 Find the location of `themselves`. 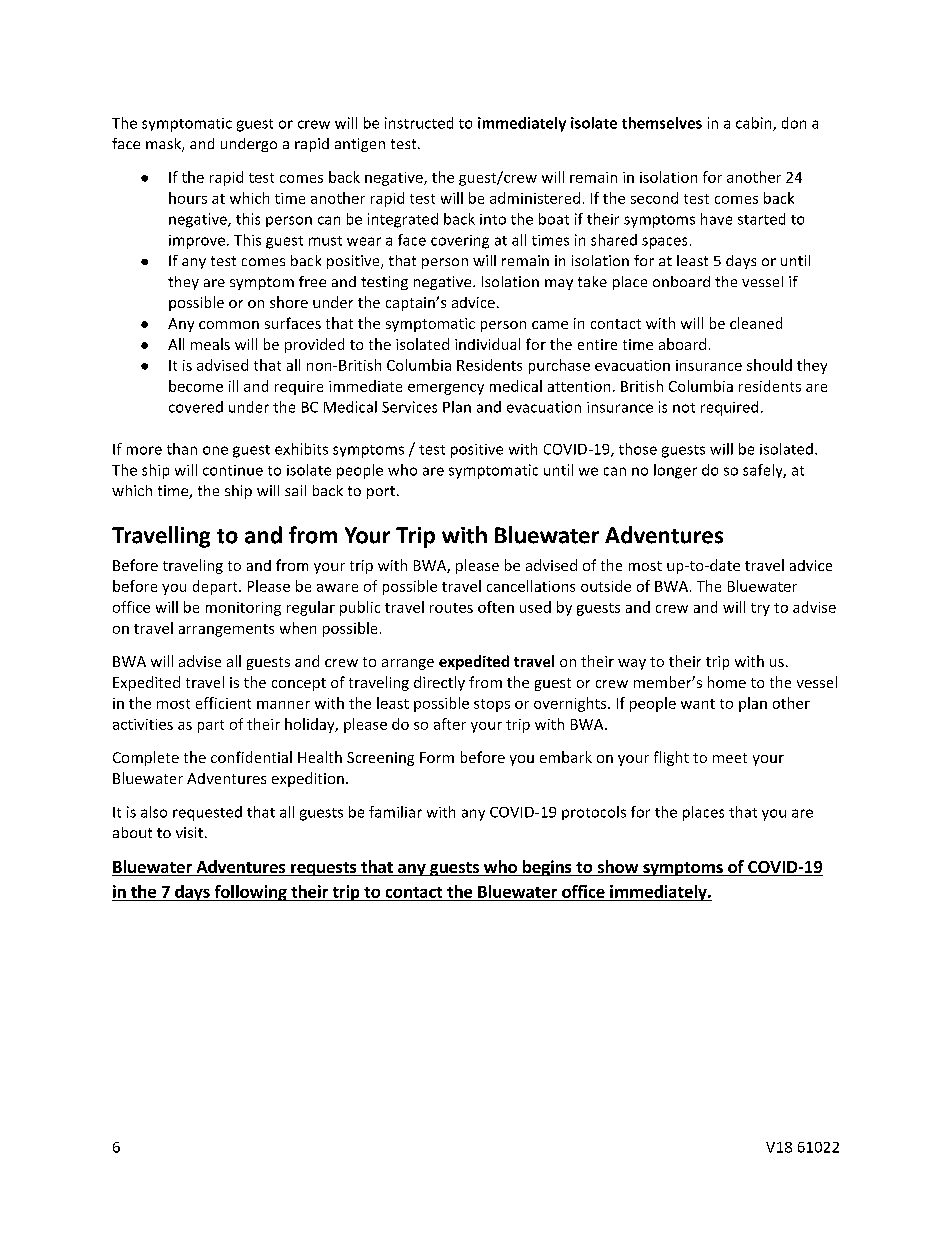

themselves is located at coordinates (662, 123).
